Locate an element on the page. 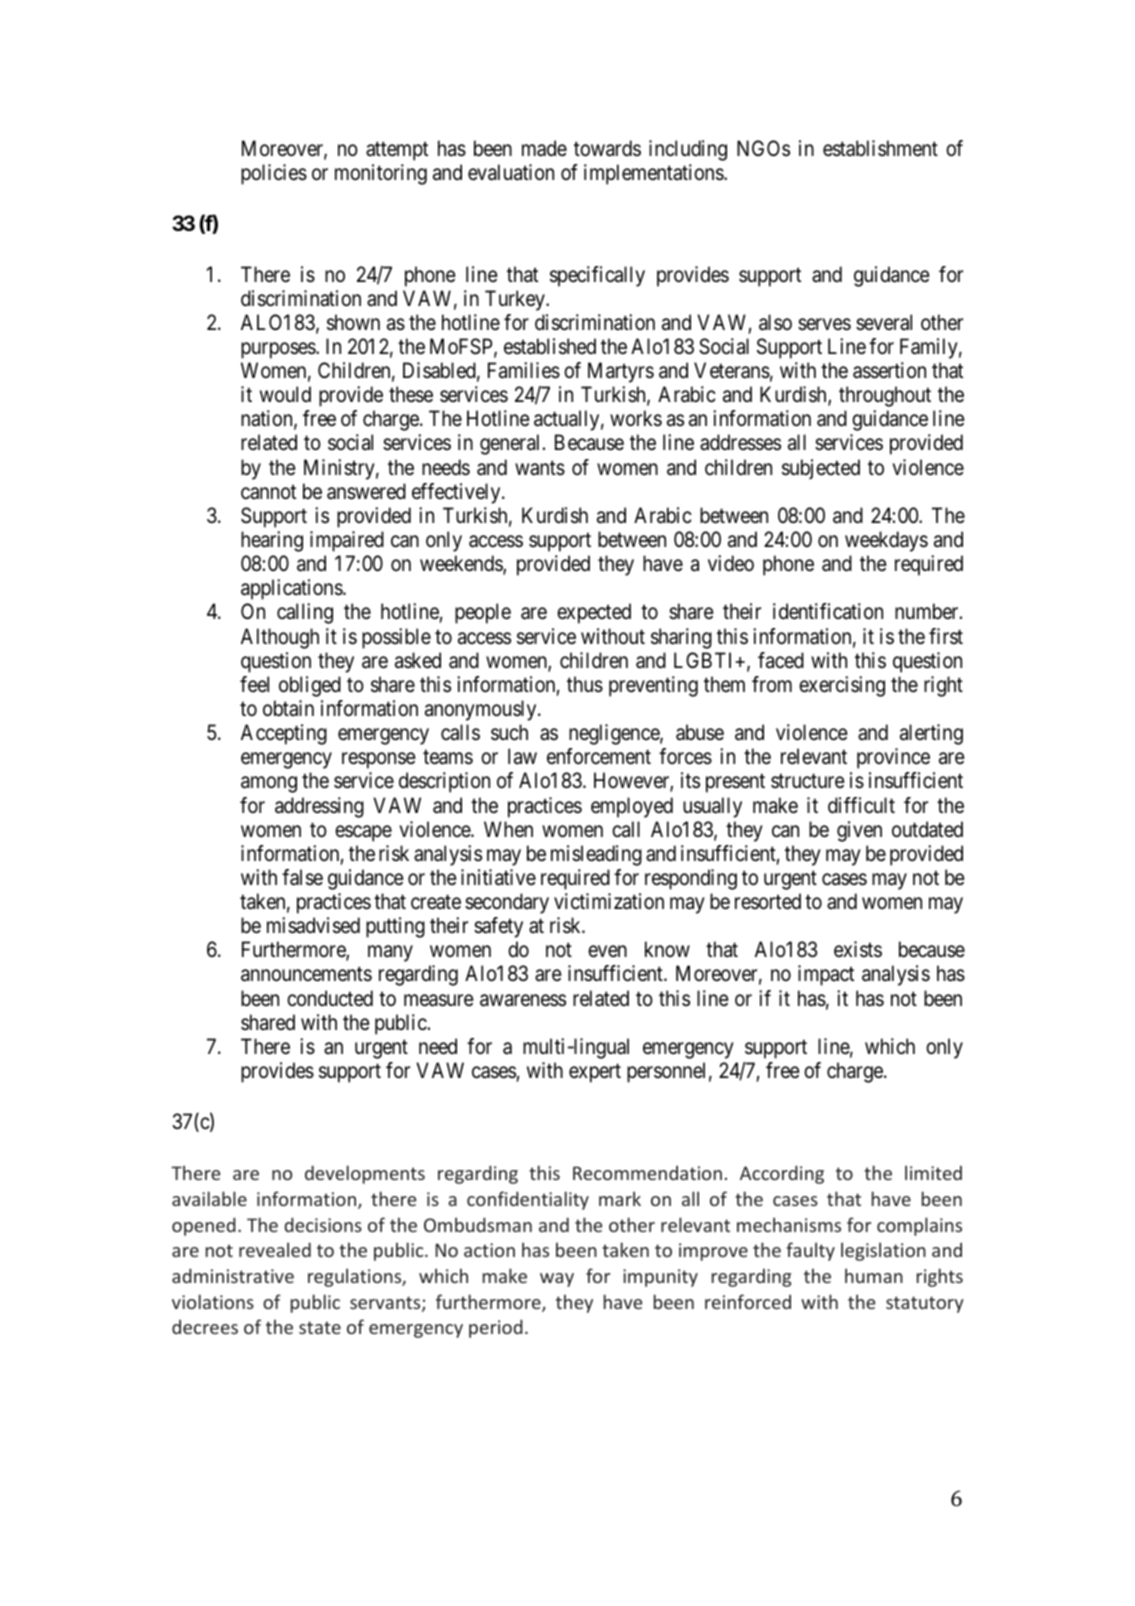  throughout is located at coordinates (885, 396).
